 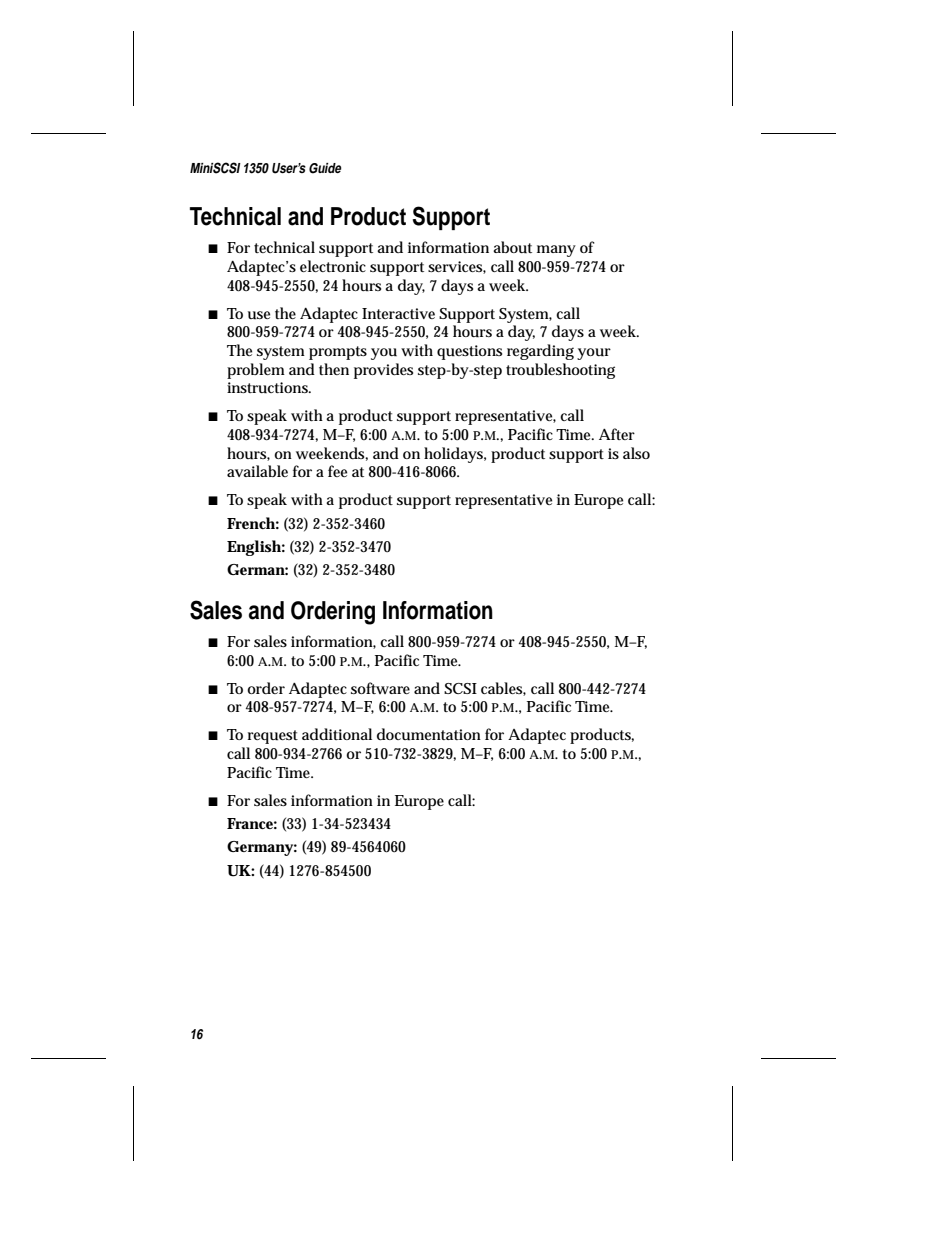 I want to click on documentation, so click(x=429, y=734).
